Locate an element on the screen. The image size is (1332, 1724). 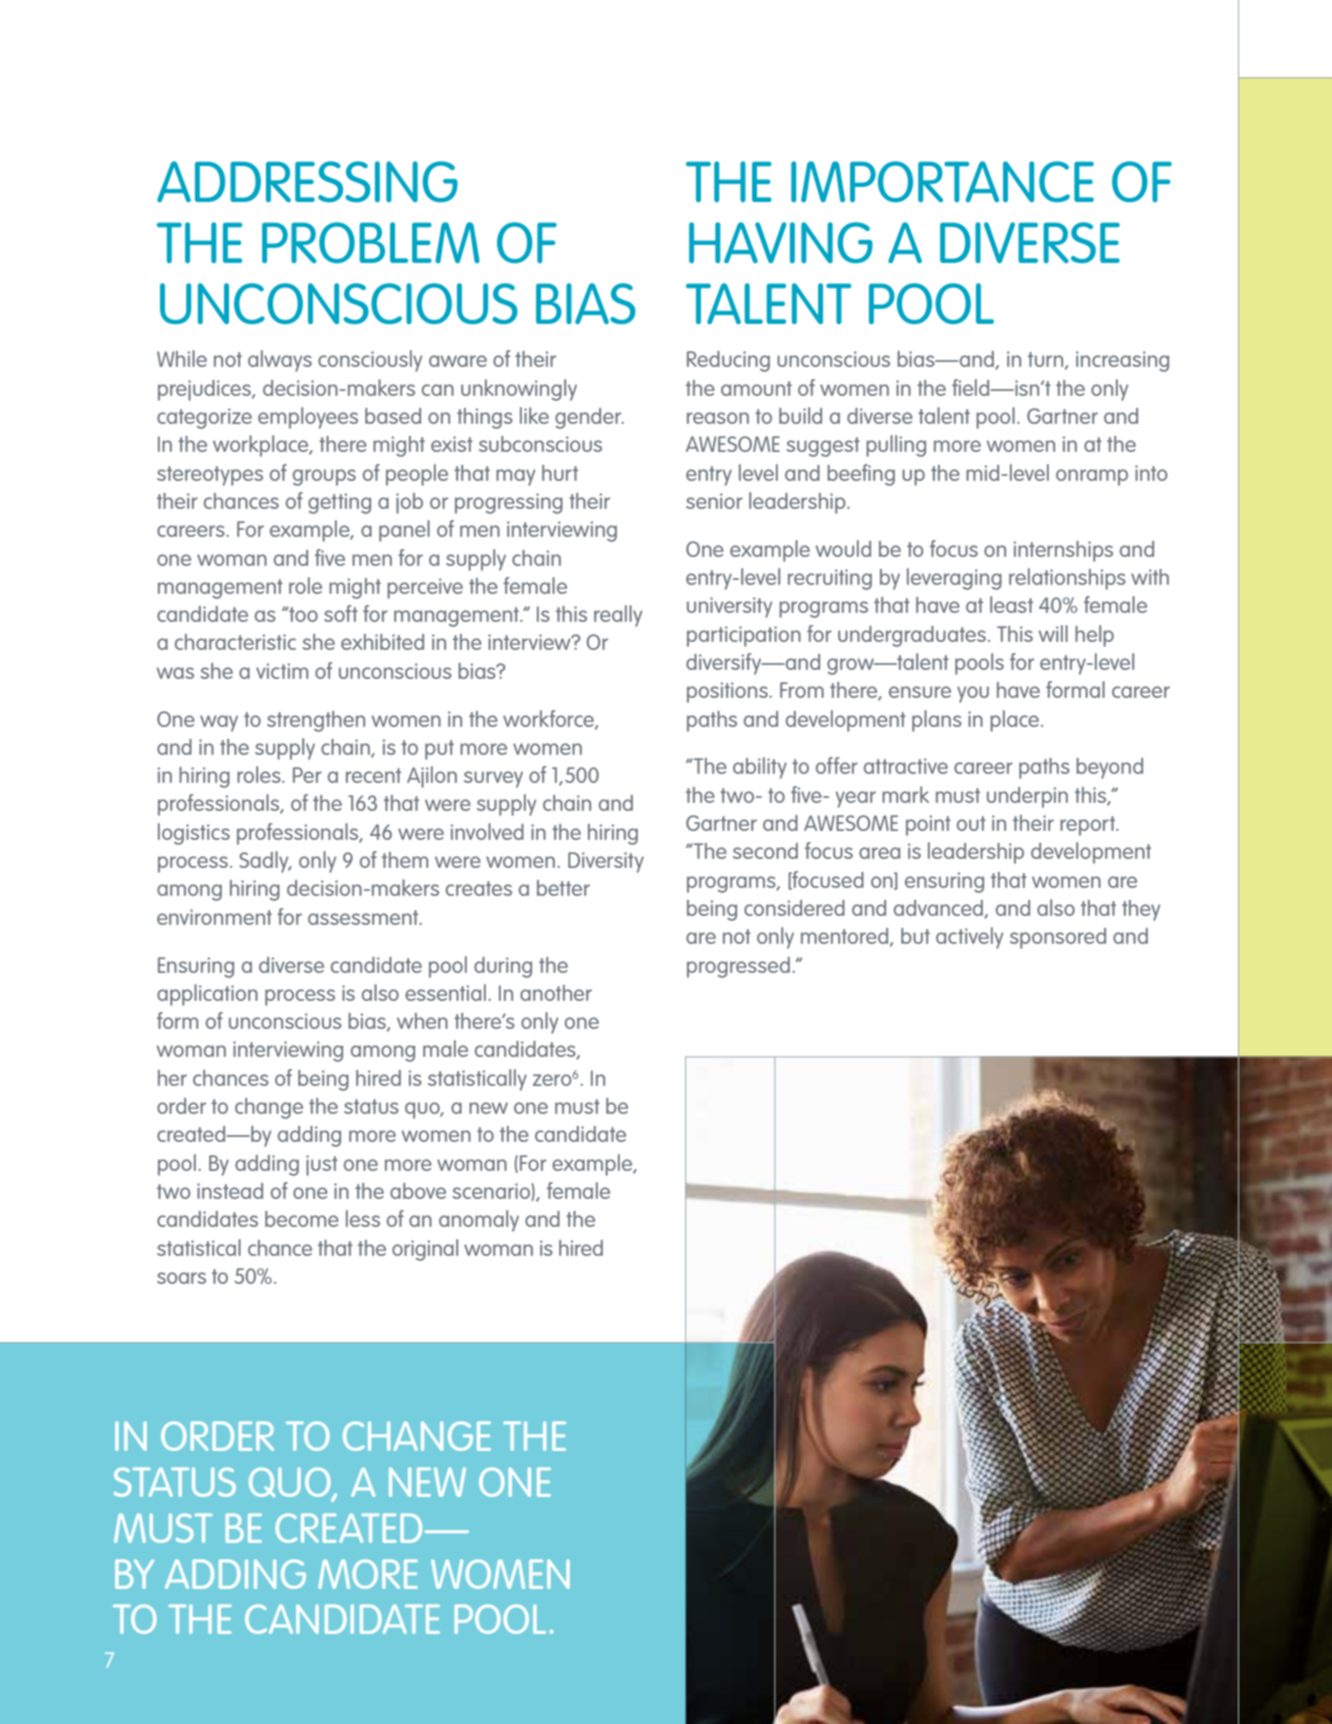
university is located at coordinates (729, 607).
